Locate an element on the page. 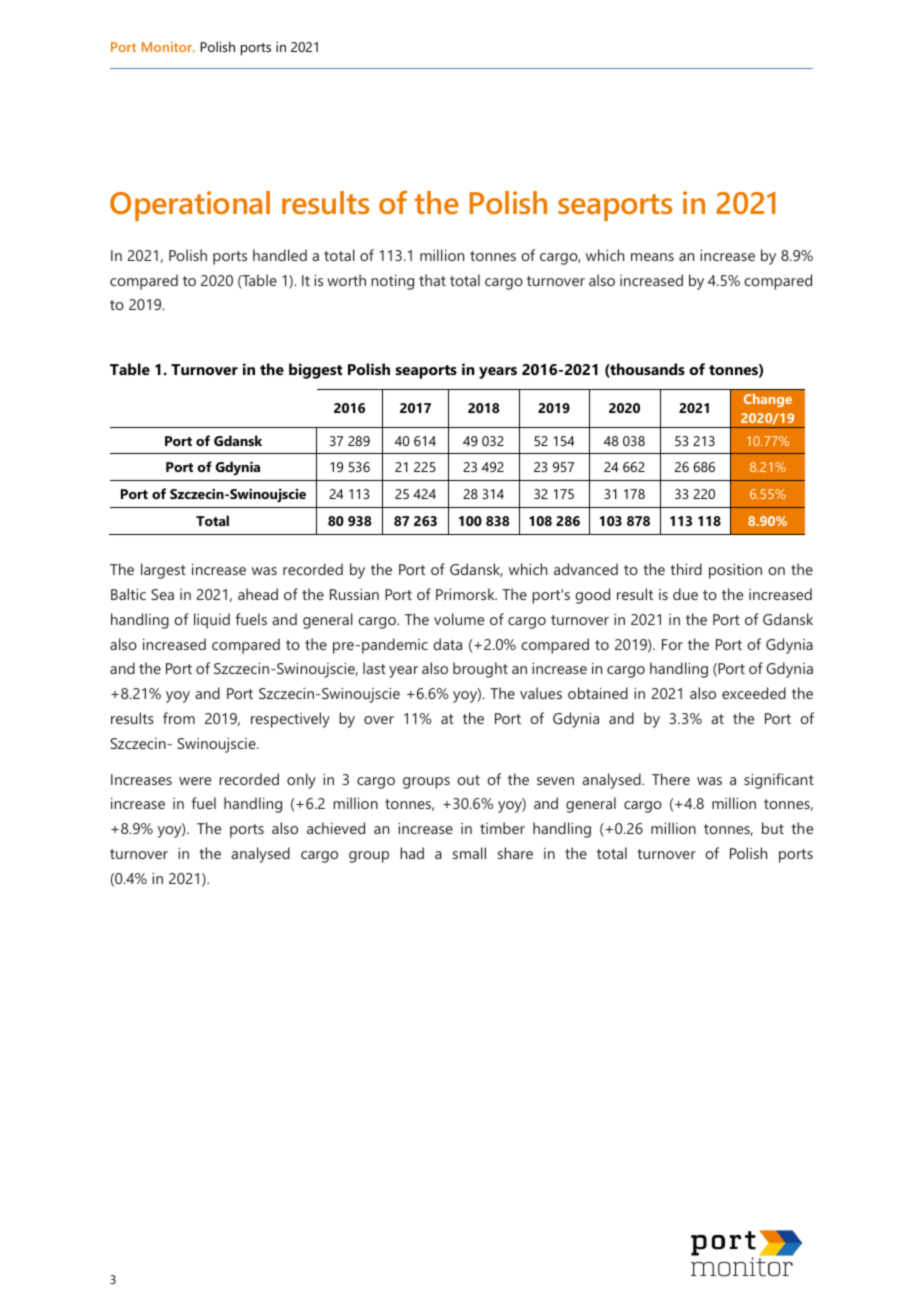 The image size is (924, 1308). volume is located at coordinates (459, 619).
